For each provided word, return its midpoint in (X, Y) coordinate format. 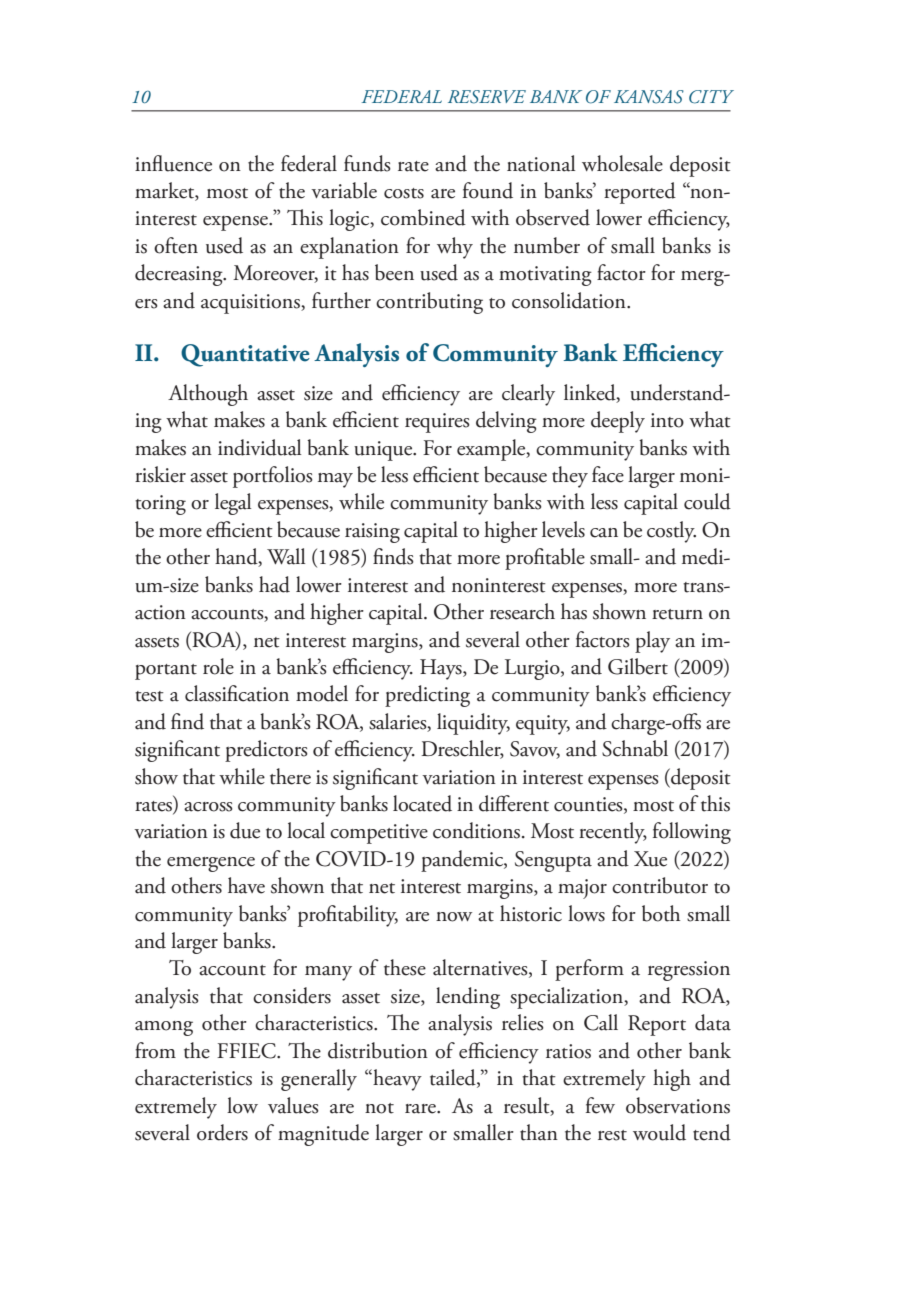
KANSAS (649, 97)
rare (421, 1109)
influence (173, 163)
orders (222, 1132)
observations (678, 1105)
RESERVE (487, 97)
